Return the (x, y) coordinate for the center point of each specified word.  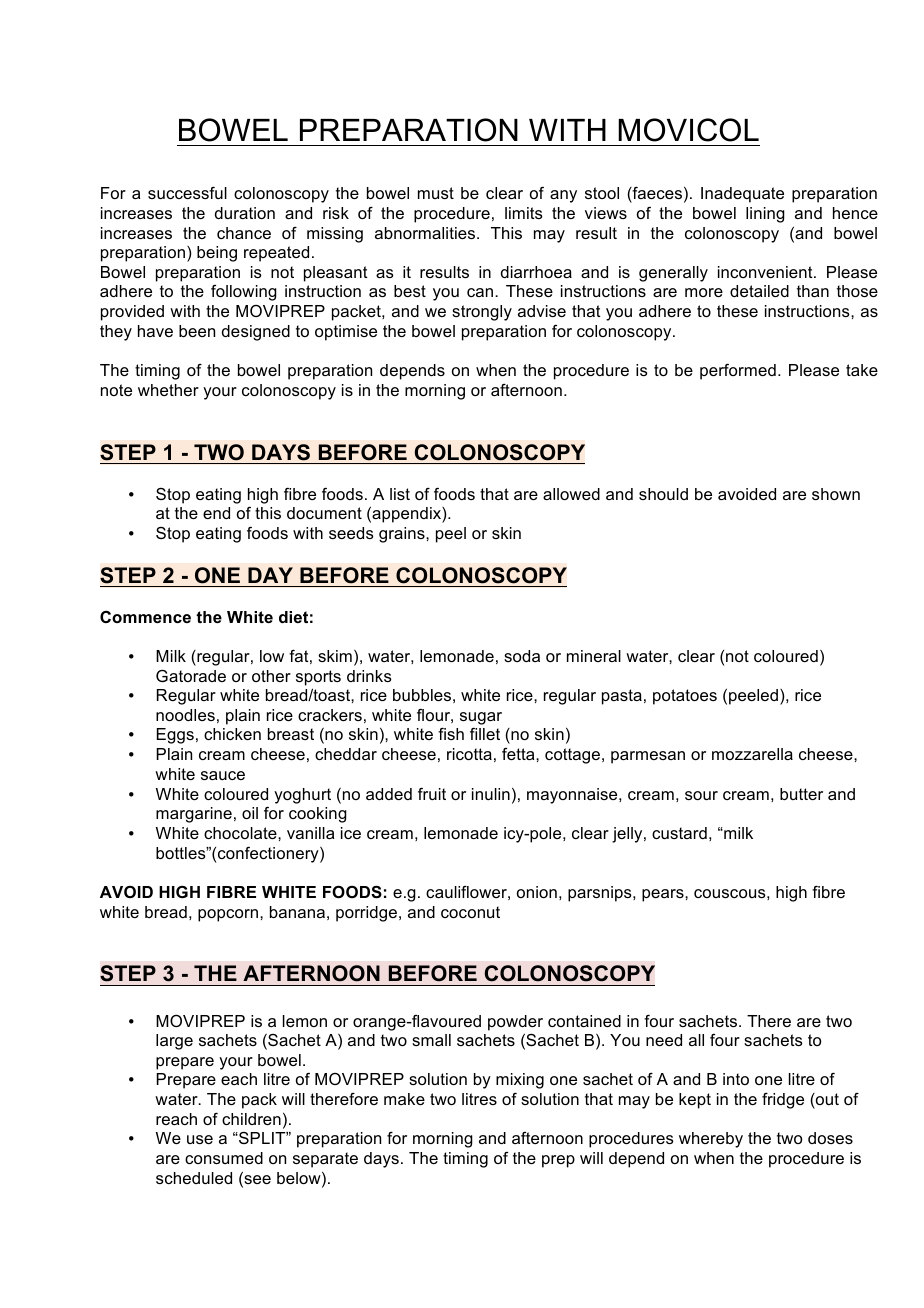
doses (830, 1138)
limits (524, 213)
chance (244, 233)
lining (765, 215)
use (200, 1139)
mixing (520, 1081)
